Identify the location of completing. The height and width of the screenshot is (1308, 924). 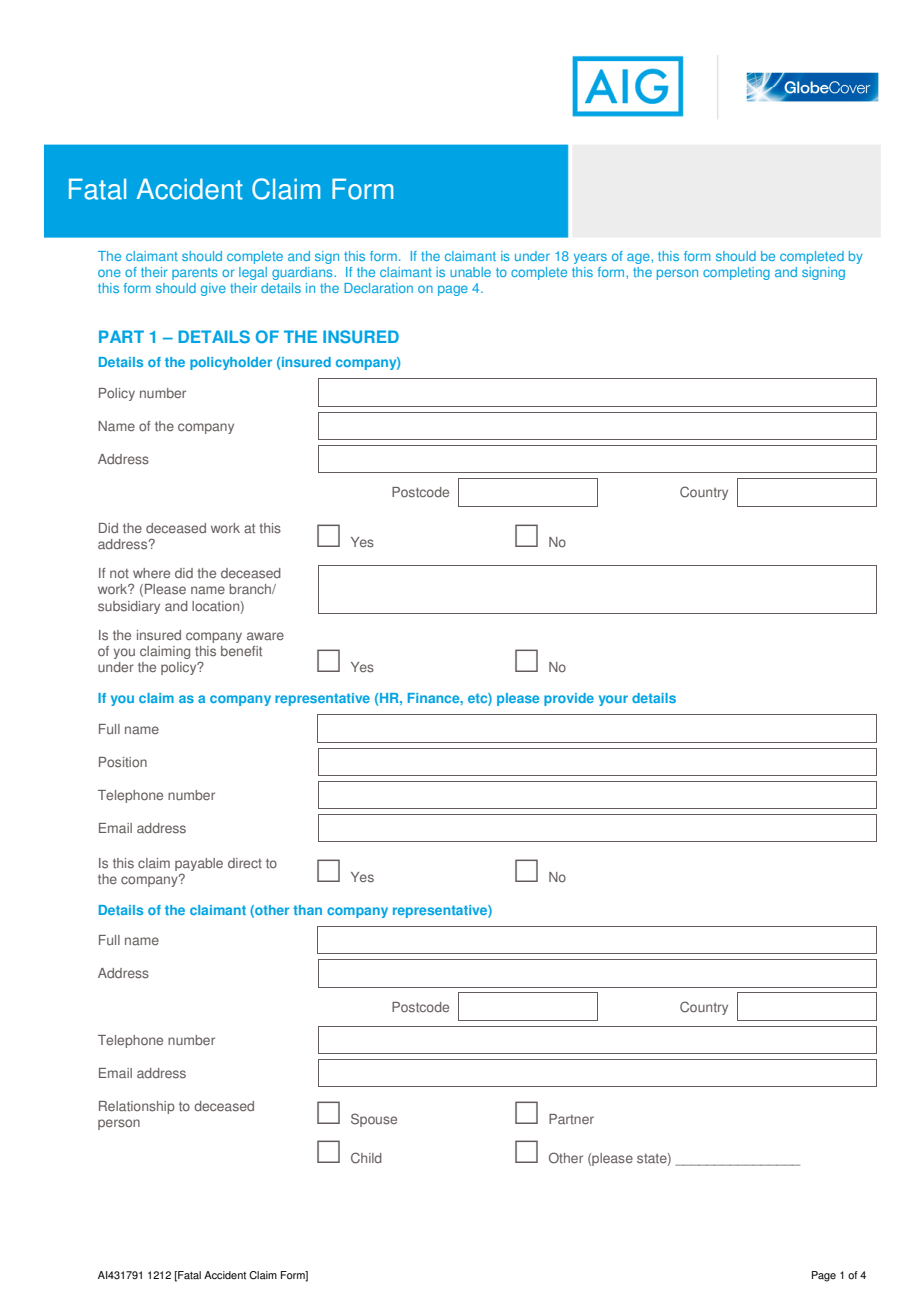
(736, 273).
